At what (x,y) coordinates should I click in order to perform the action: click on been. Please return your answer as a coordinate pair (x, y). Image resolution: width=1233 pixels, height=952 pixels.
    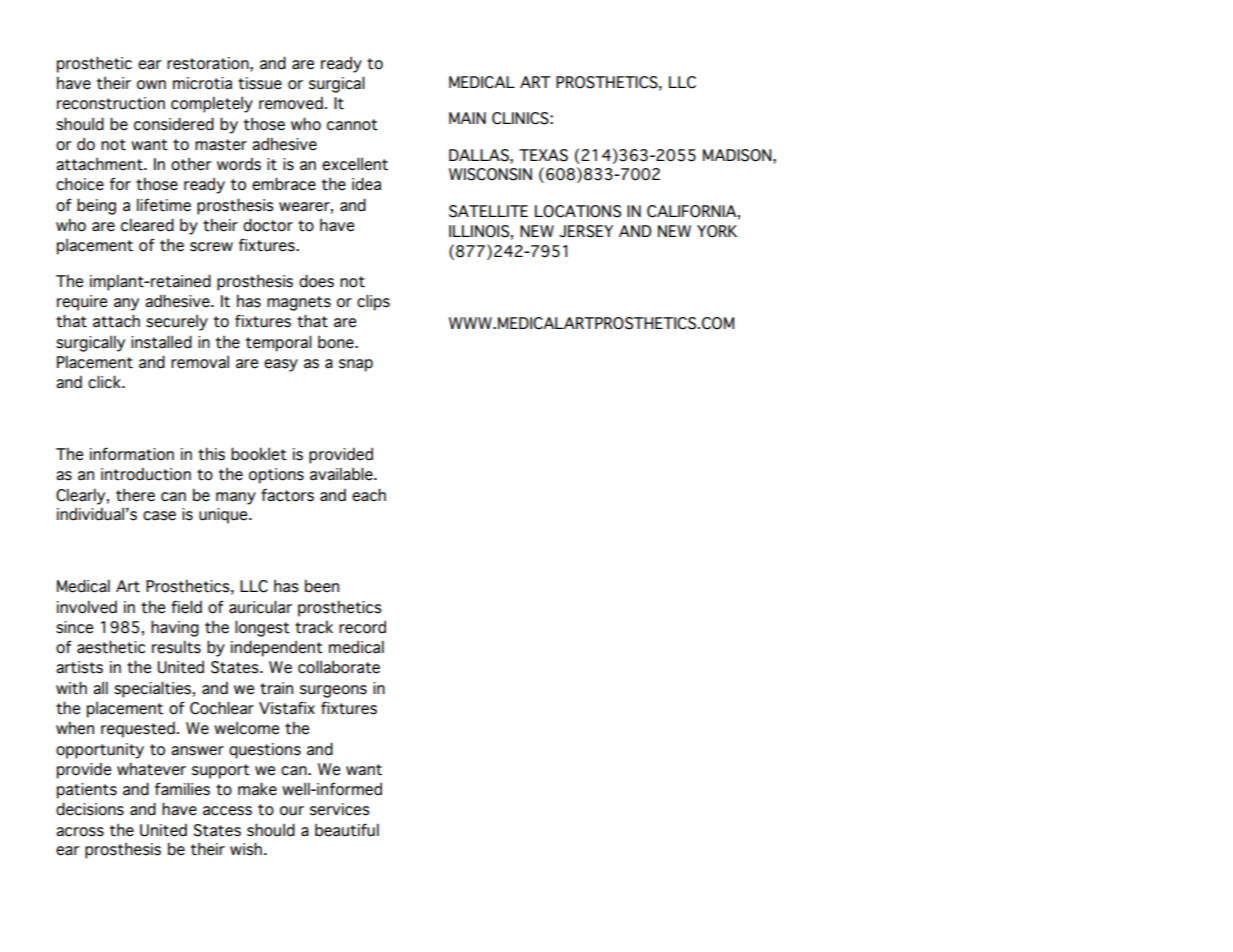
    Looking at the image, I should click on (322, 586).
